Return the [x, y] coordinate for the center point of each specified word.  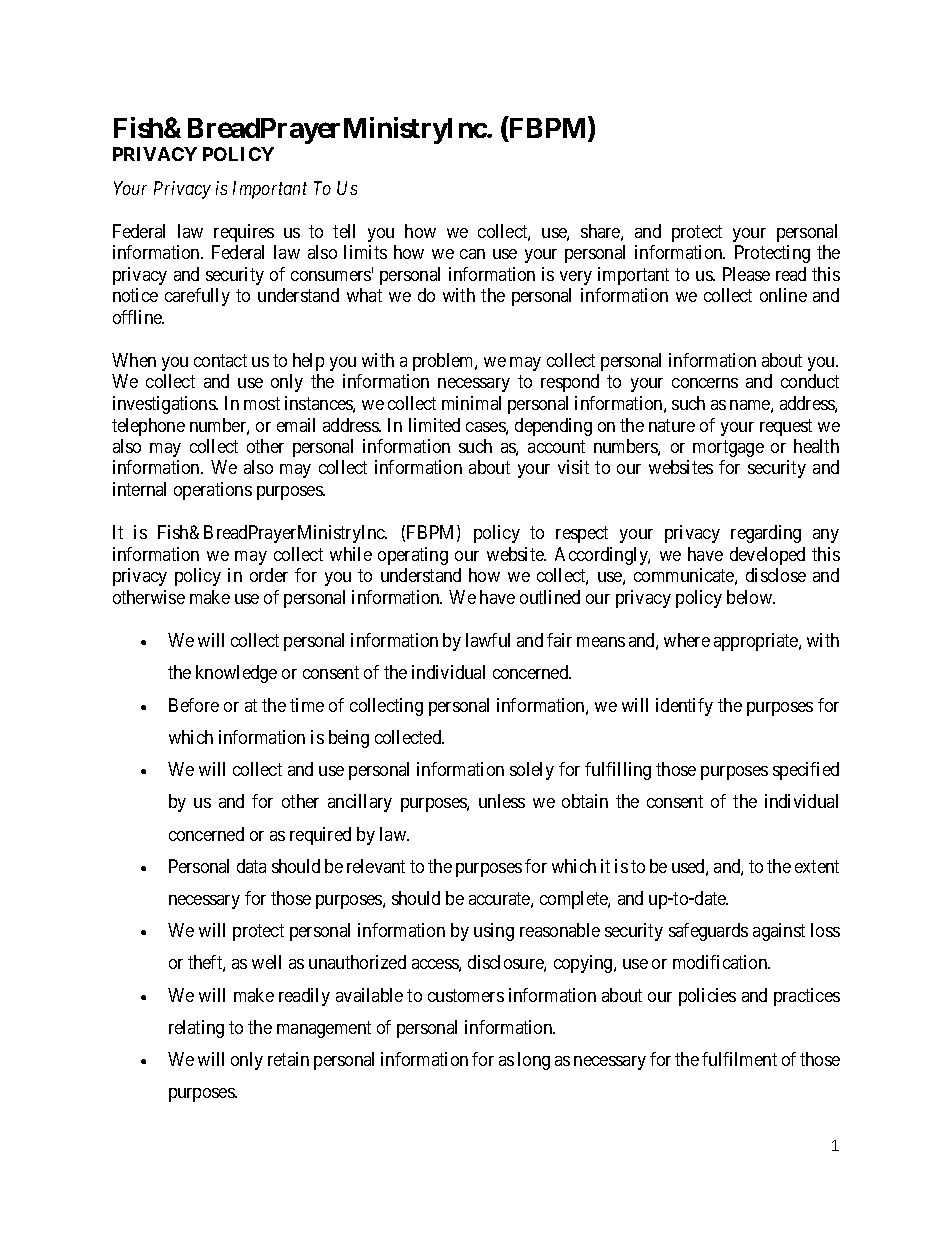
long [534, 1061]
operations [213, 491]
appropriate [757, 642]
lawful [488, 640]
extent [817, 866]
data [251, 866]
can [472, 254]
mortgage [728, 448]
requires [244, 233]
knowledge [236, 674]
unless [502, 801]
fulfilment [739, 1059]
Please [746, 274]
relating [196, 1029]
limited [434, 425]
